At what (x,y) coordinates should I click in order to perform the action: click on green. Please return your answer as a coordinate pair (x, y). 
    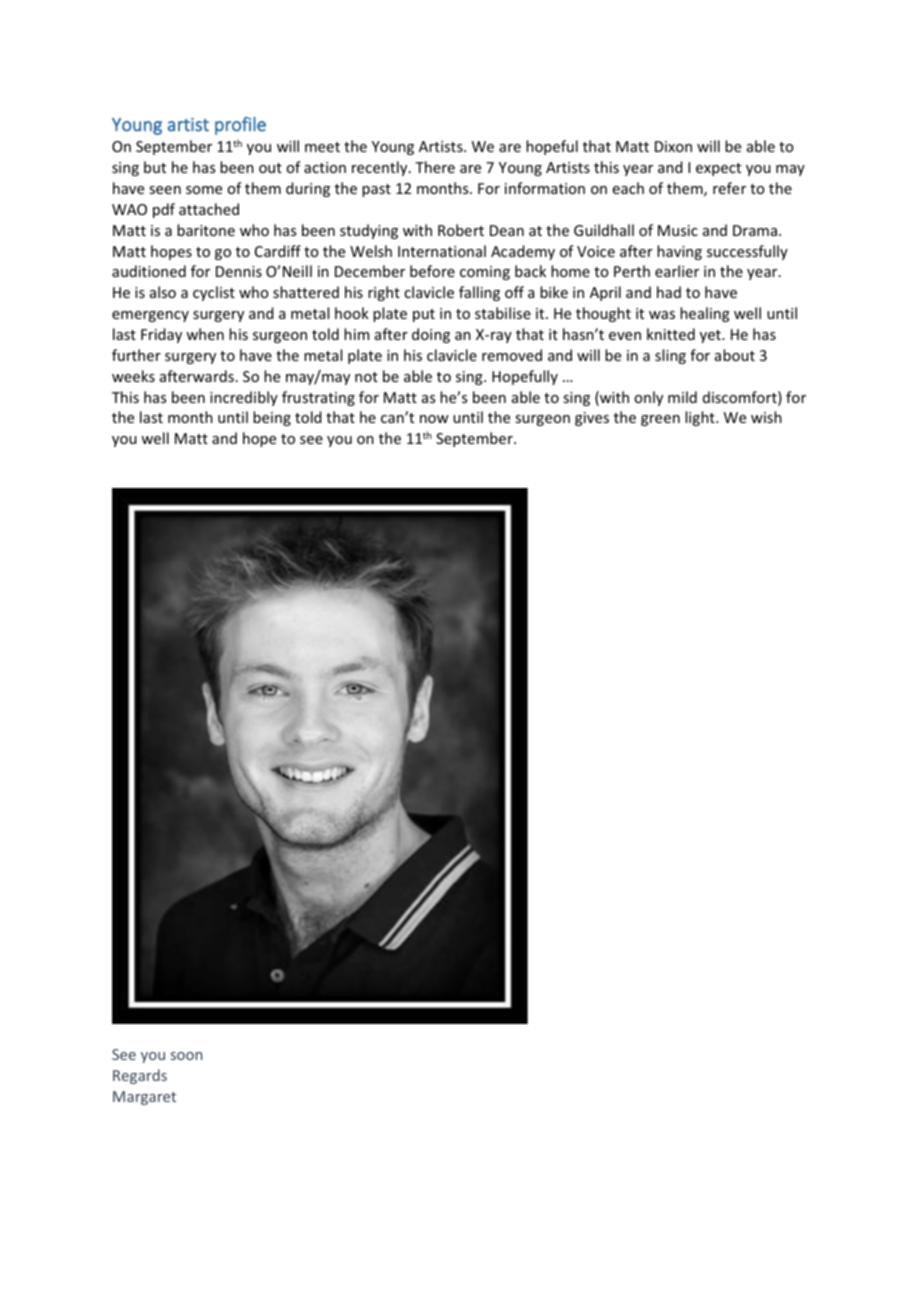
    Looking at the image, I should click on (660, 420).
